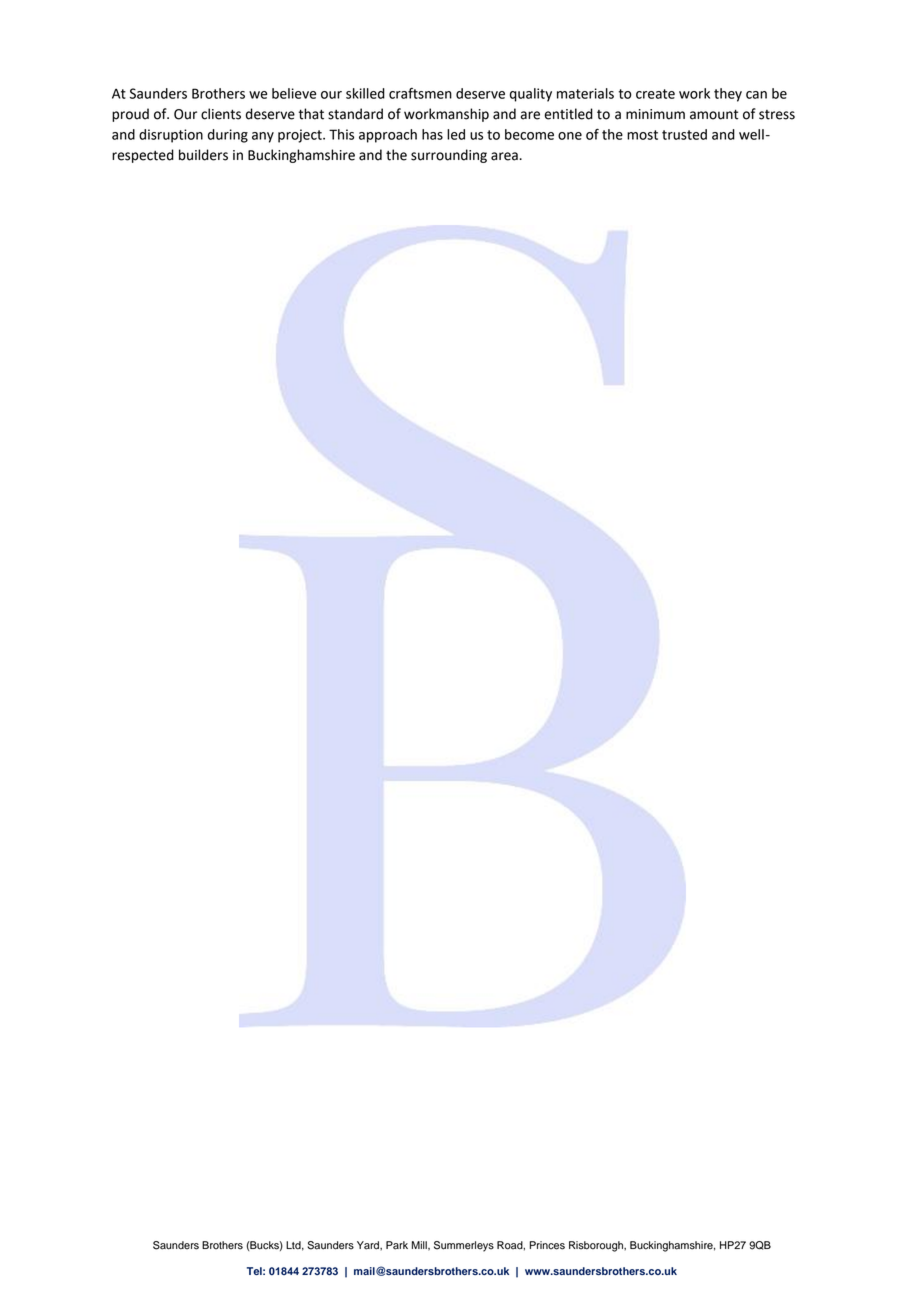 The width and height of the screenshot is (924, 1308). I want to click on disruption, so click(171, 136).
